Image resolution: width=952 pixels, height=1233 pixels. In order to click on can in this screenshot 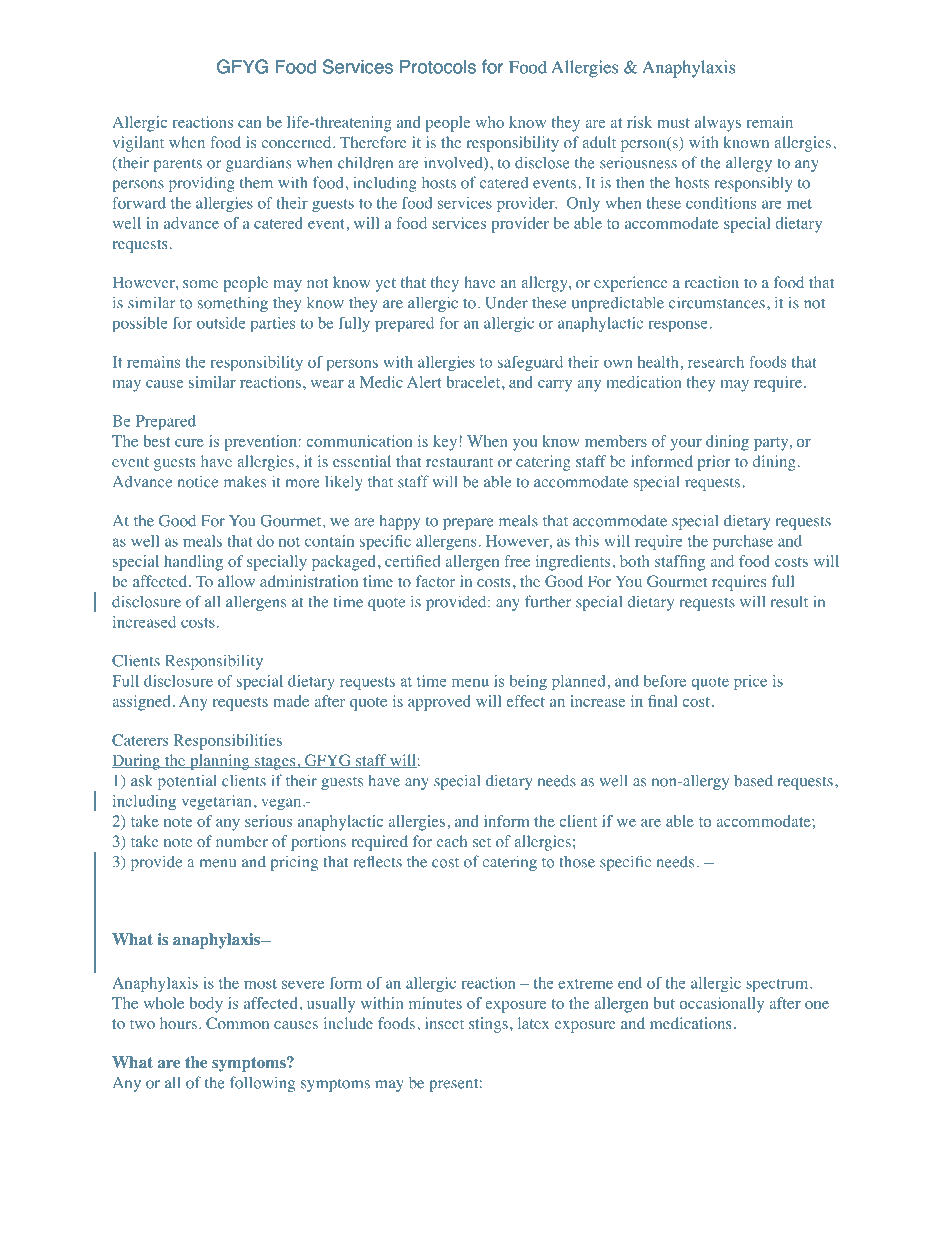, I will do `click(249, 124)`.
